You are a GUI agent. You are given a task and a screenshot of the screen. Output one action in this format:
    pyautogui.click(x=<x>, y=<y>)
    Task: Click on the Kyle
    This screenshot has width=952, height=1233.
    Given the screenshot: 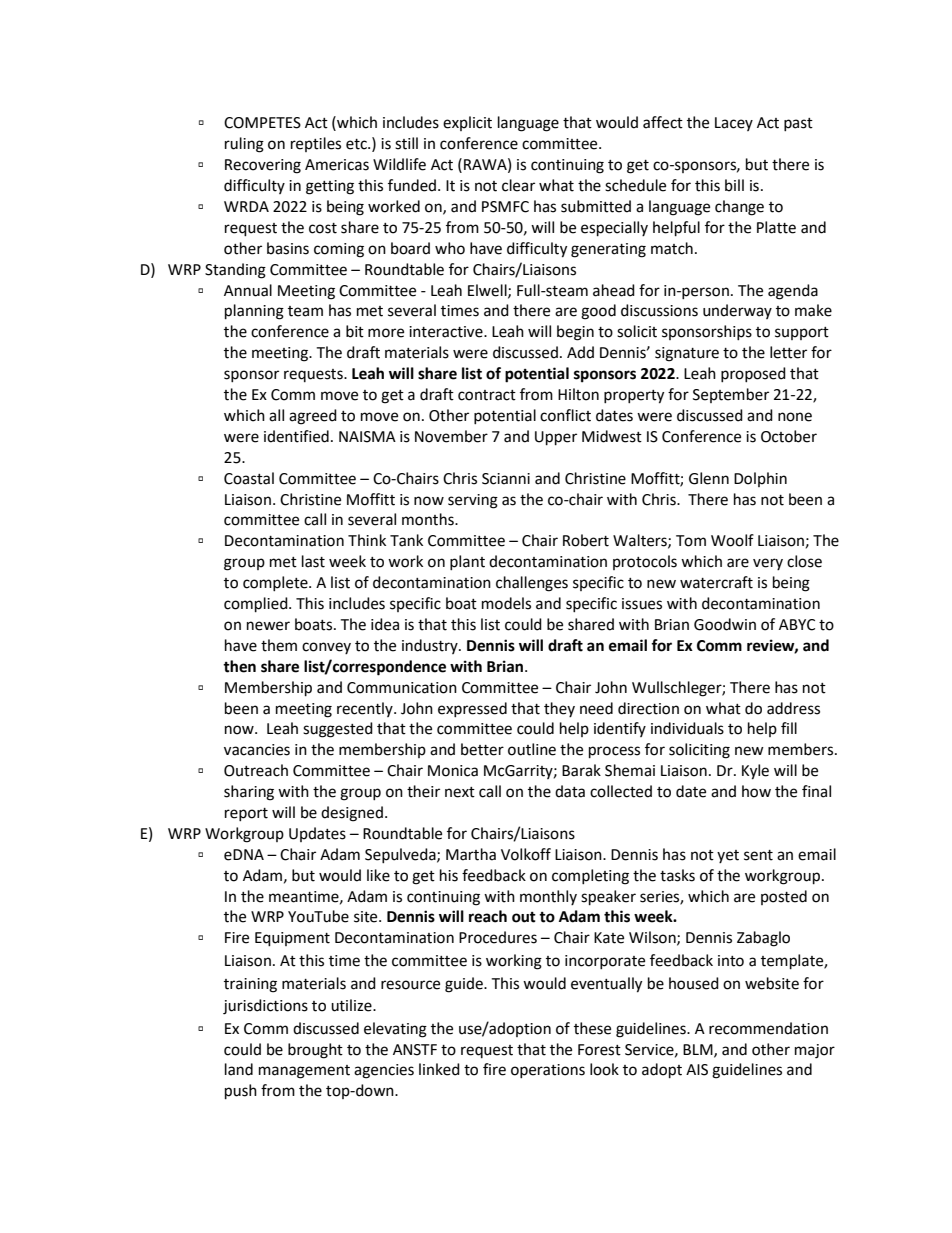 What is the action you would take?
    pyautogui.click(x=755, y=772)
